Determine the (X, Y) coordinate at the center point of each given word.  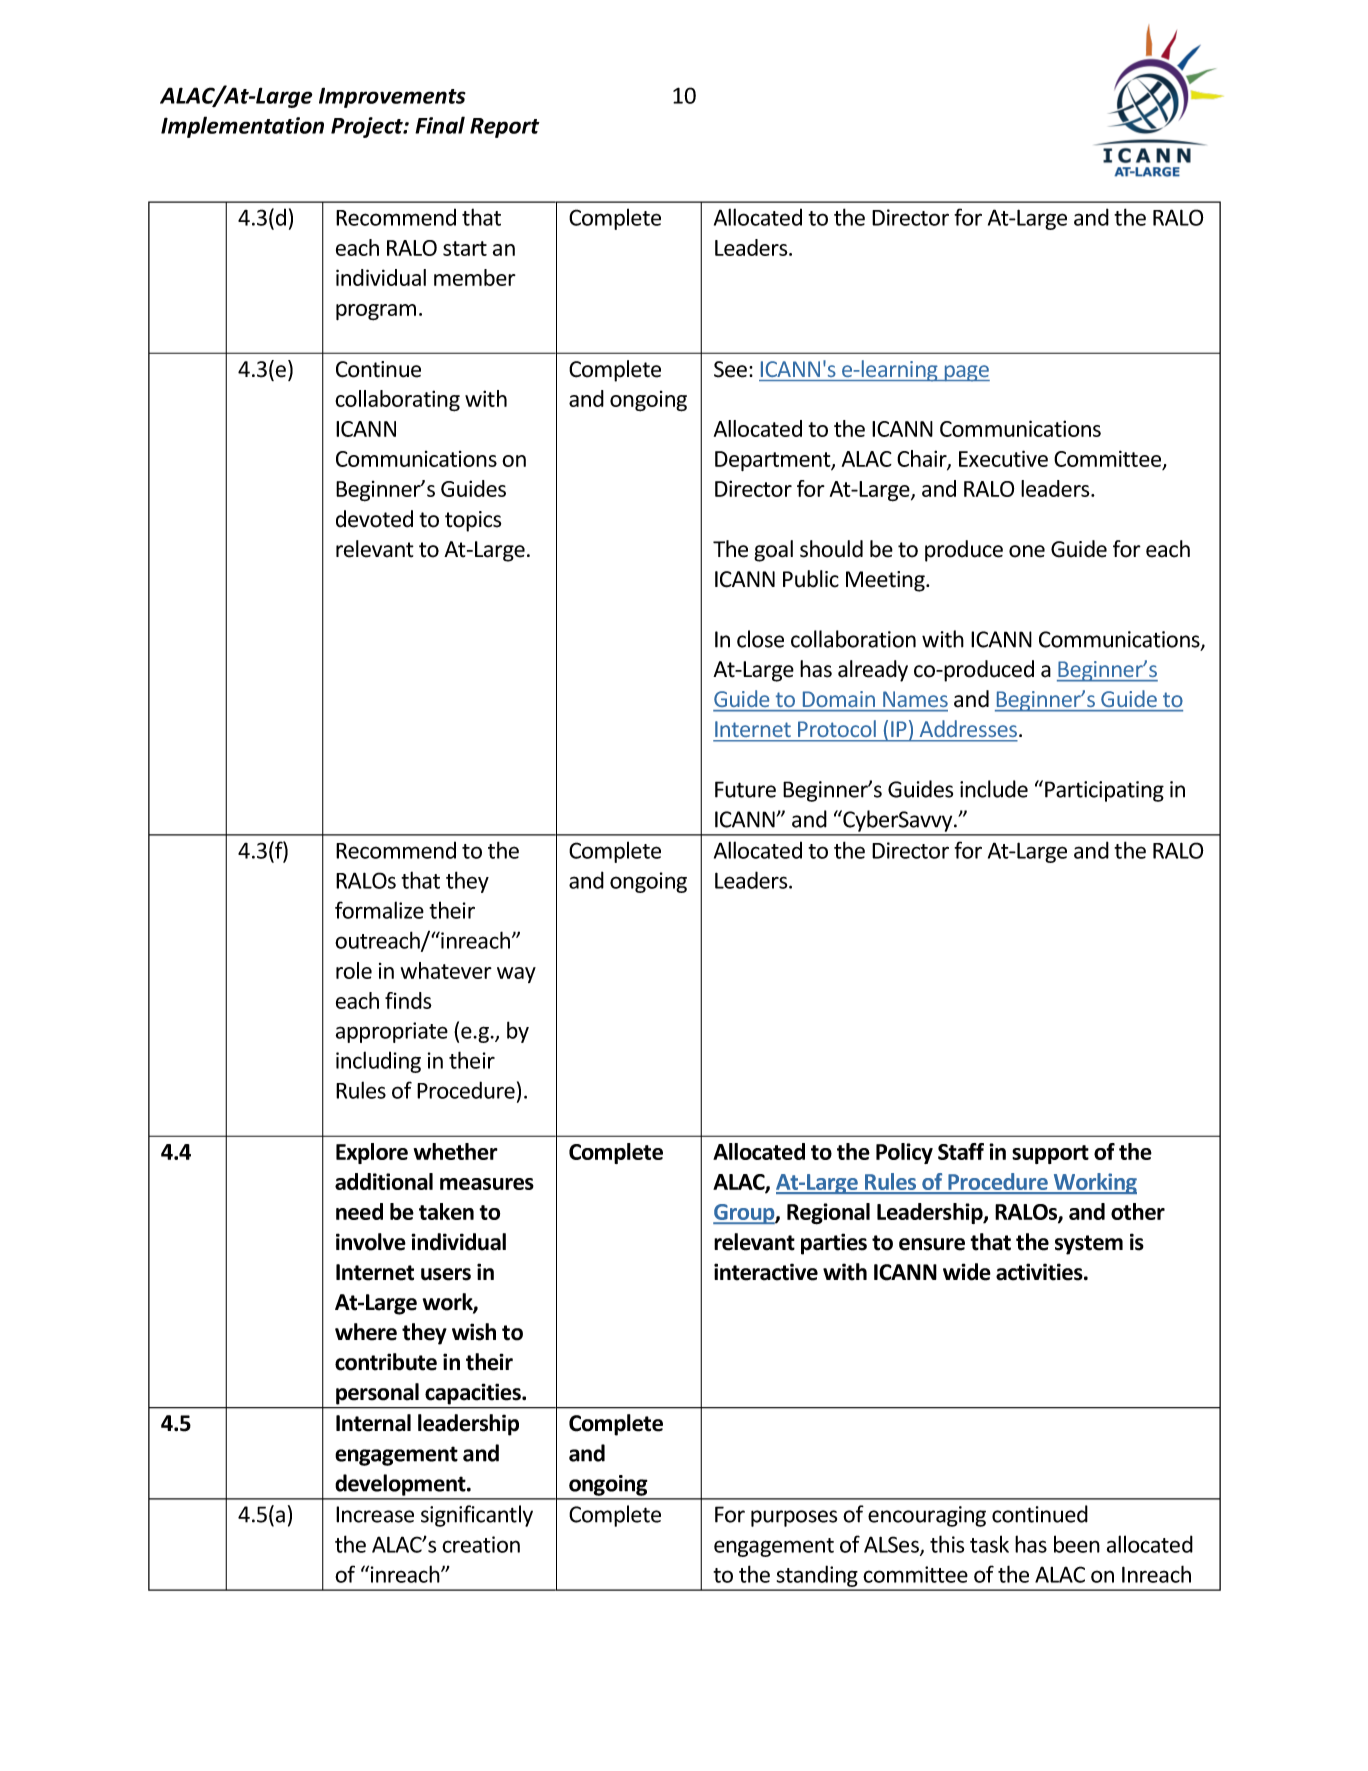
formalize (379, 910)
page (966, 373)
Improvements (392, 97)
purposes (794, 1518)
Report (505, 128)
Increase (375, 1514)
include (994, 789)
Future (745, 789)
